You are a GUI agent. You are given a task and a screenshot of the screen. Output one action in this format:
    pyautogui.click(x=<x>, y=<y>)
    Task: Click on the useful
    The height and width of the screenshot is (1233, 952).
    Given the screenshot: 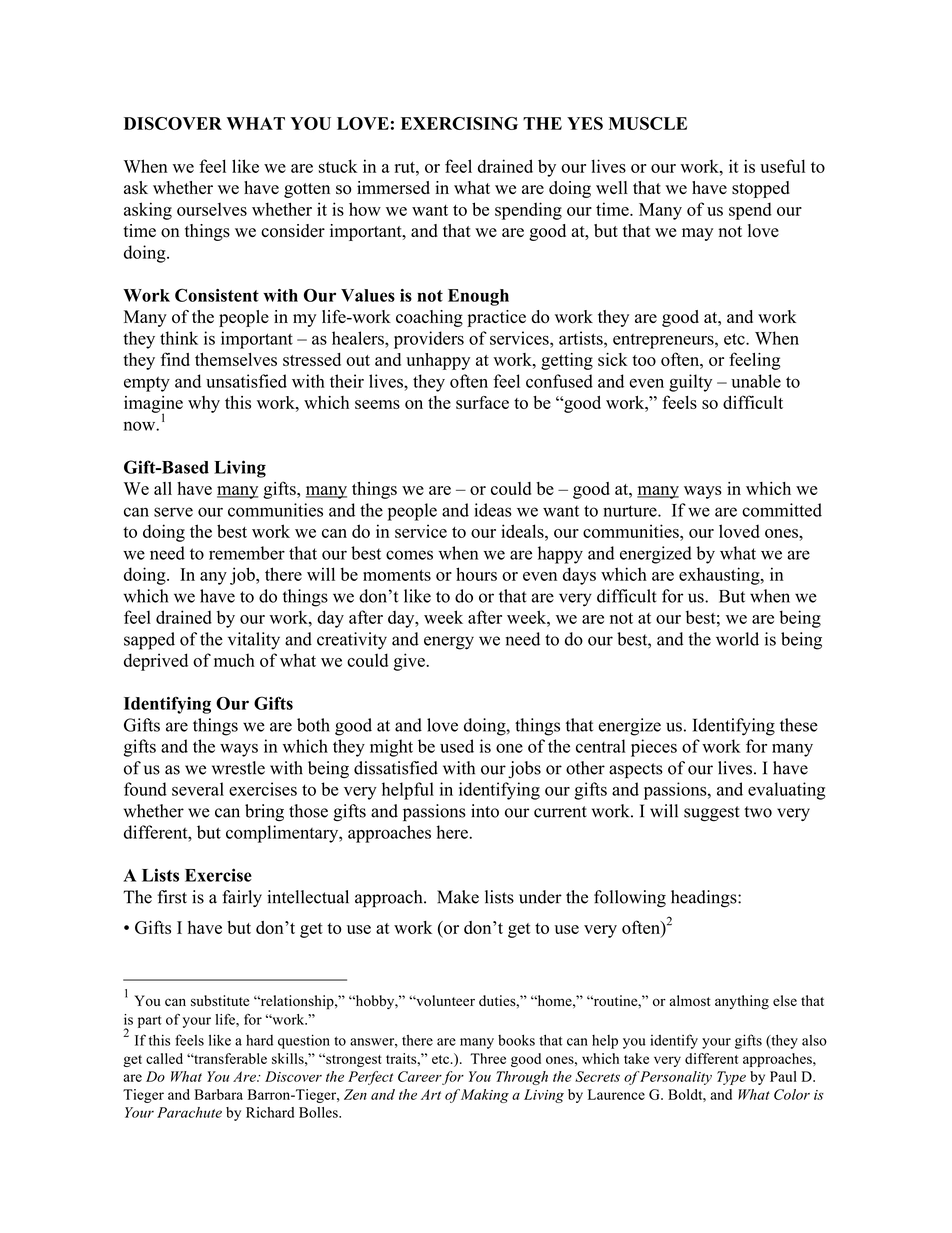 What is the action you would take?
    pyautogui.click(x=782, y=166)
